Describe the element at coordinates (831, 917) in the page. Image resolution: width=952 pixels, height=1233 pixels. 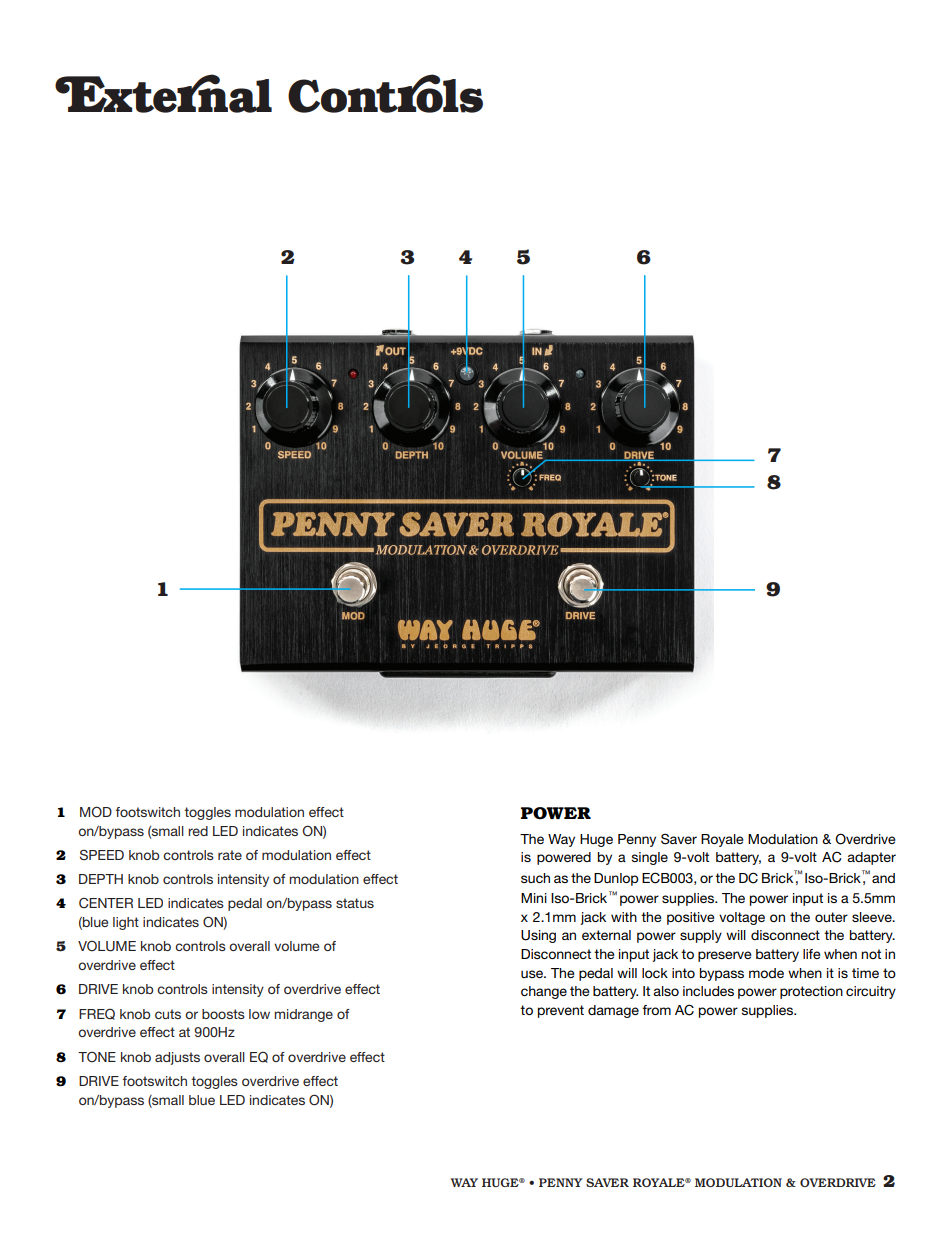
I see `outer` at that location.
